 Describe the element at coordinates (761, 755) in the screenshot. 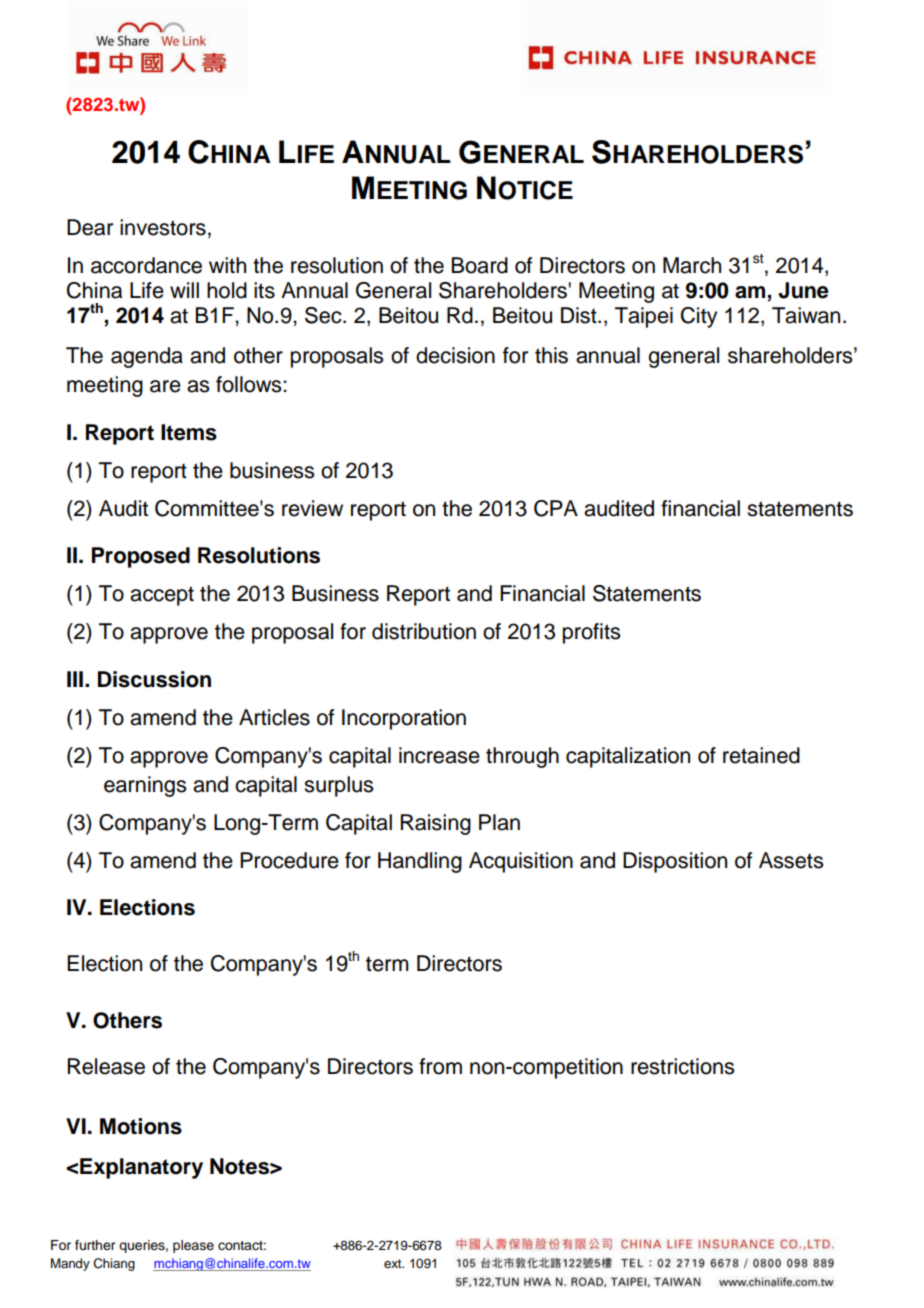

I see `retained` at that location.
